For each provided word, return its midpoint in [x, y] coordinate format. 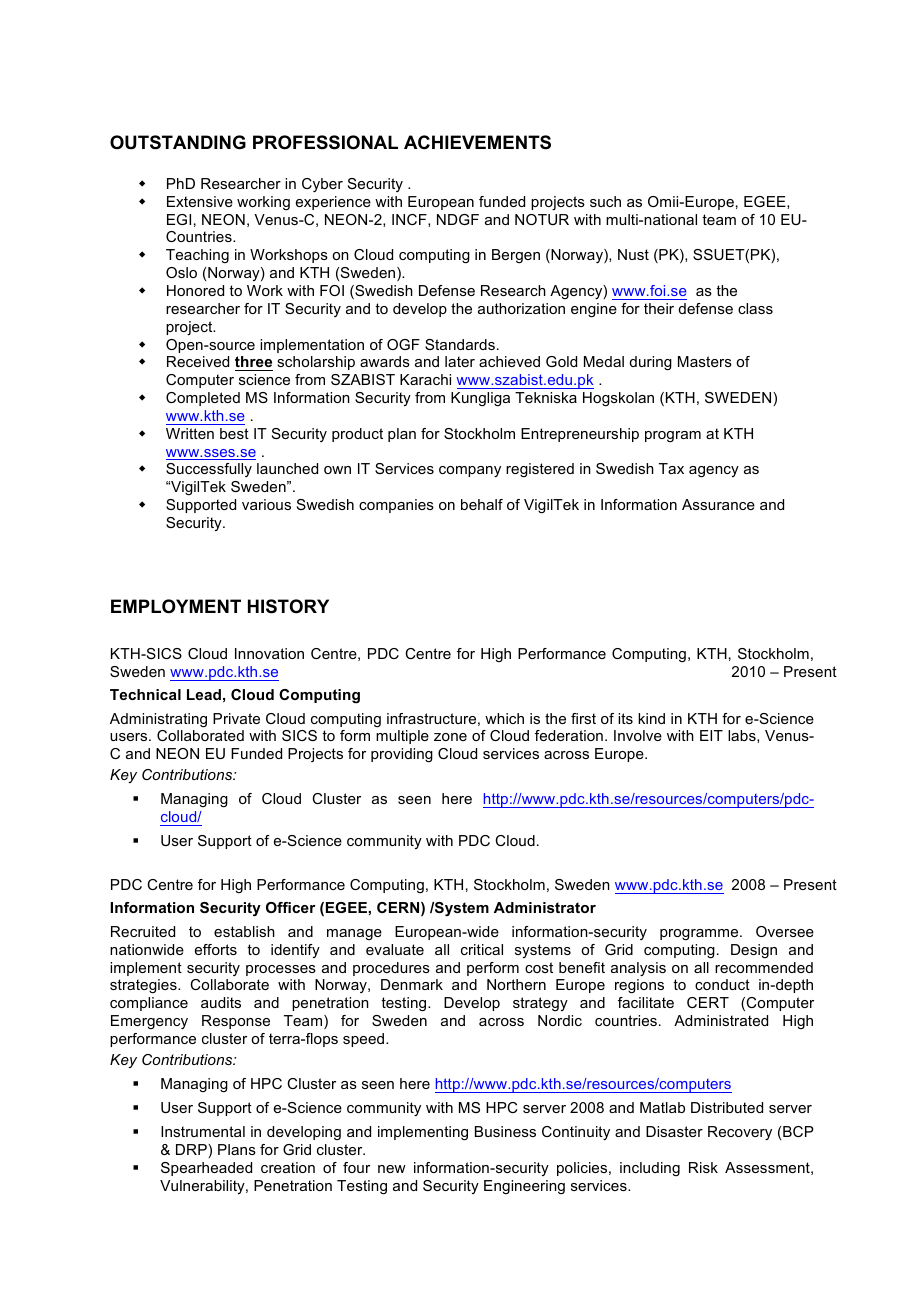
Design [754, 951]
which [504, 718]
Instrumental [203, 1131]
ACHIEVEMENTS [477, 142]
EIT [711, 735]
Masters [705, 361]
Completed [203, 399]
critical [482, 949]
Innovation [269, 653]
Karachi [425, 379]
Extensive [200, 201]
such [605, 201]
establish [244, 931]
